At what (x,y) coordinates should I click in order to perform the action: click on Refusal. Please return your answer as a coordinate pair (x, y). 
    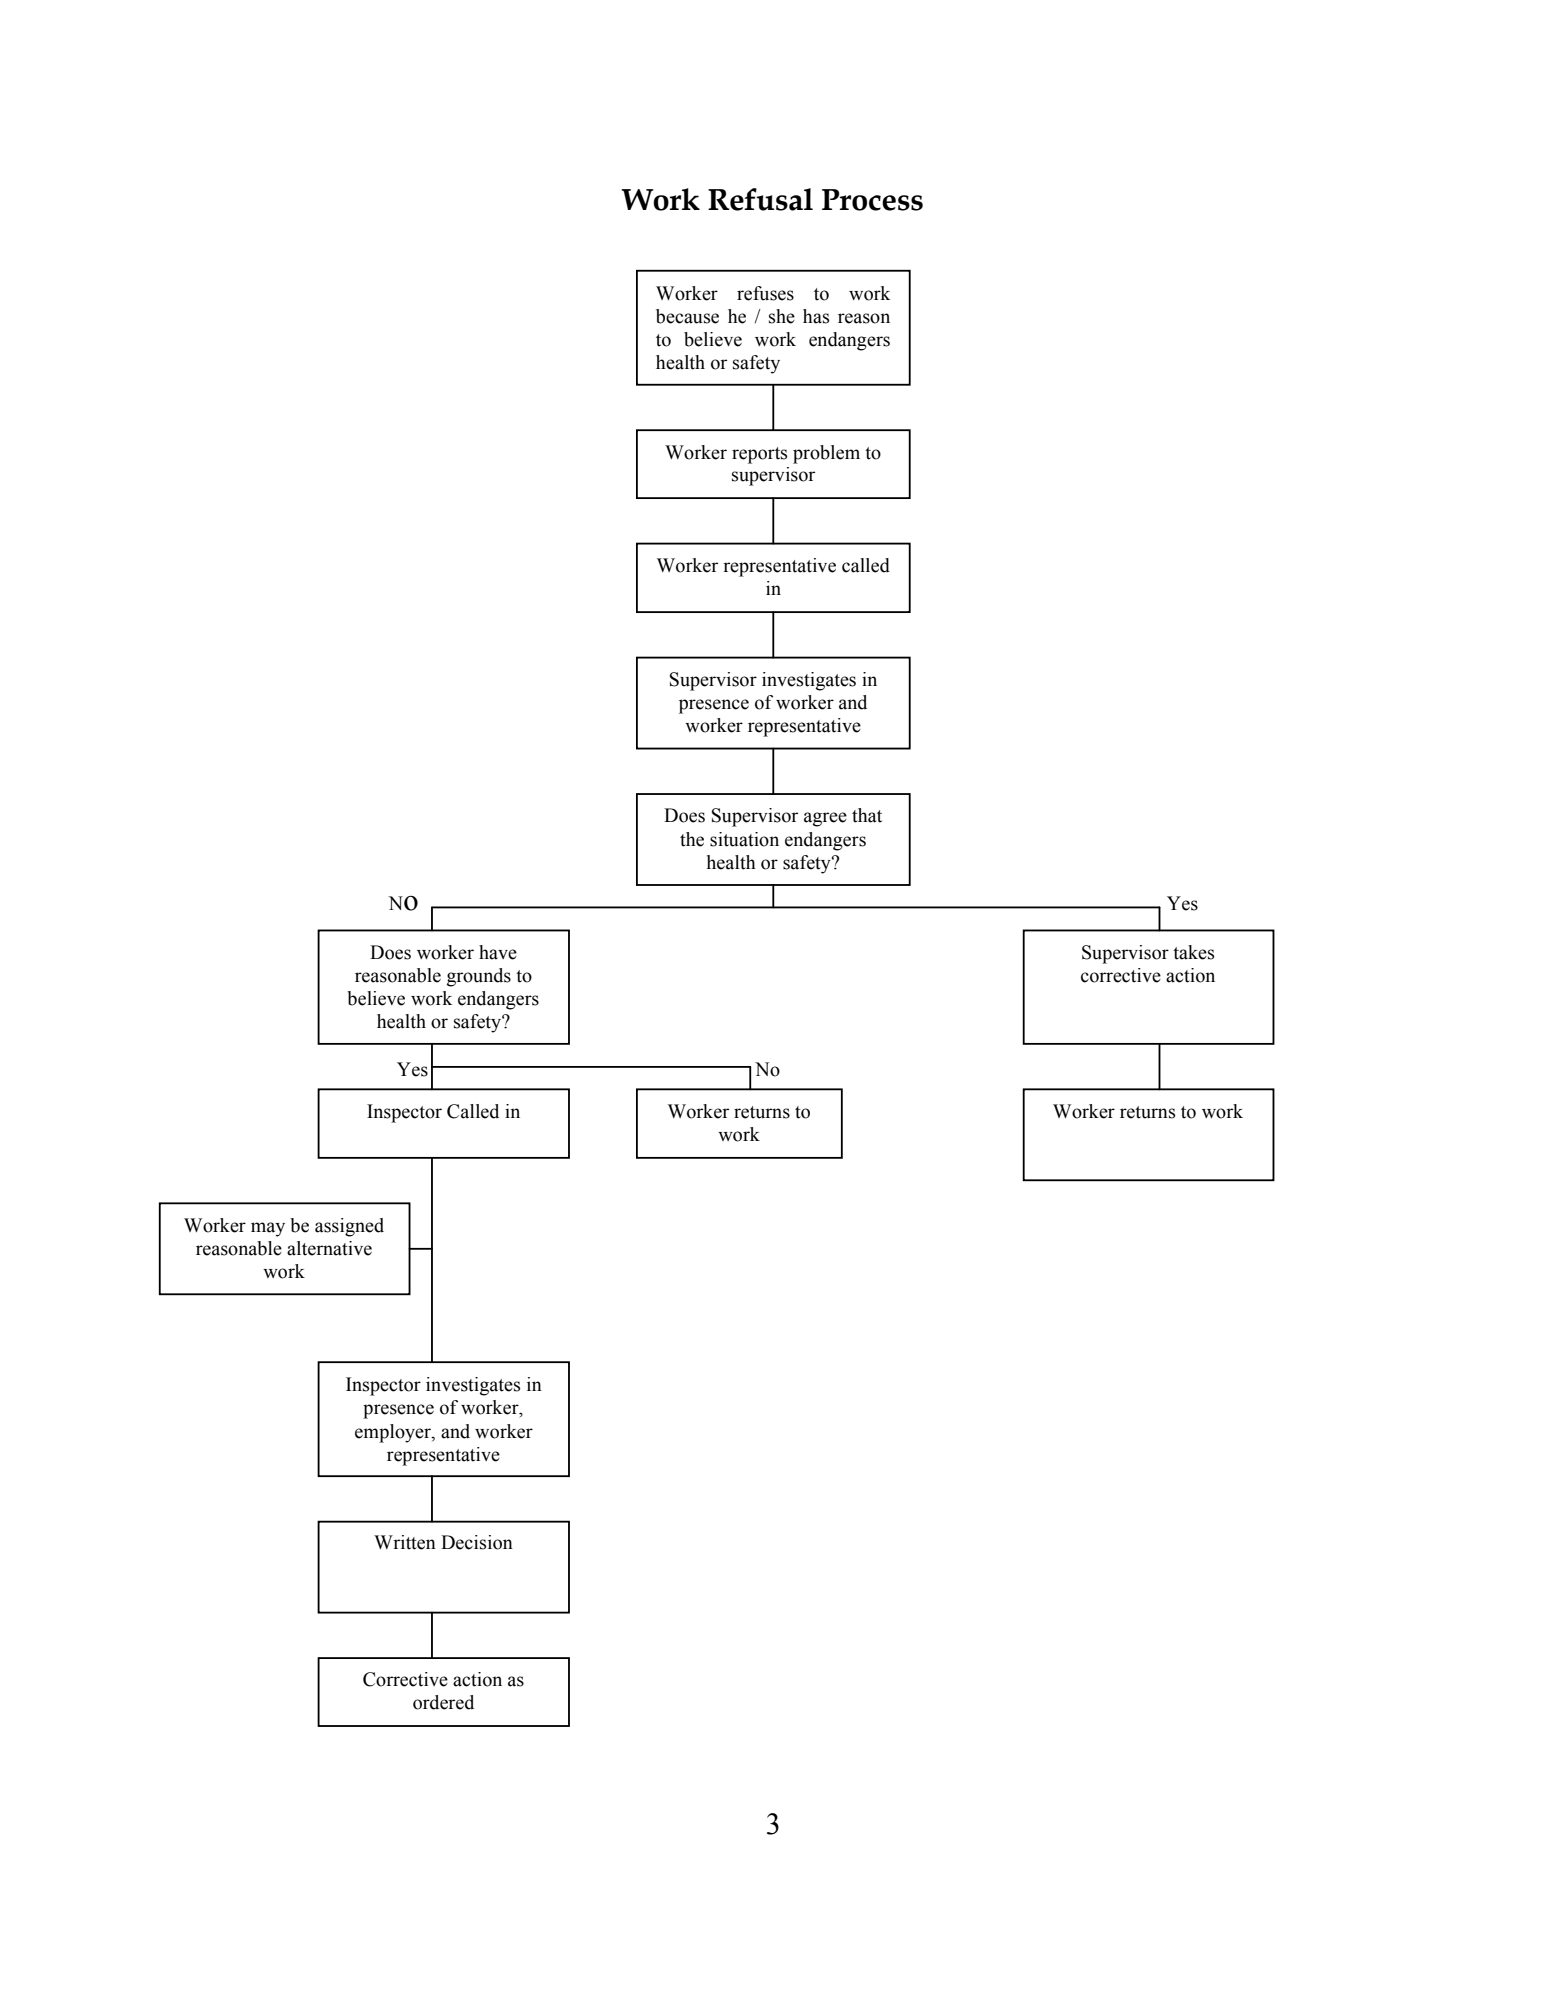
    Looking at the image, I should click on (760, 199).
